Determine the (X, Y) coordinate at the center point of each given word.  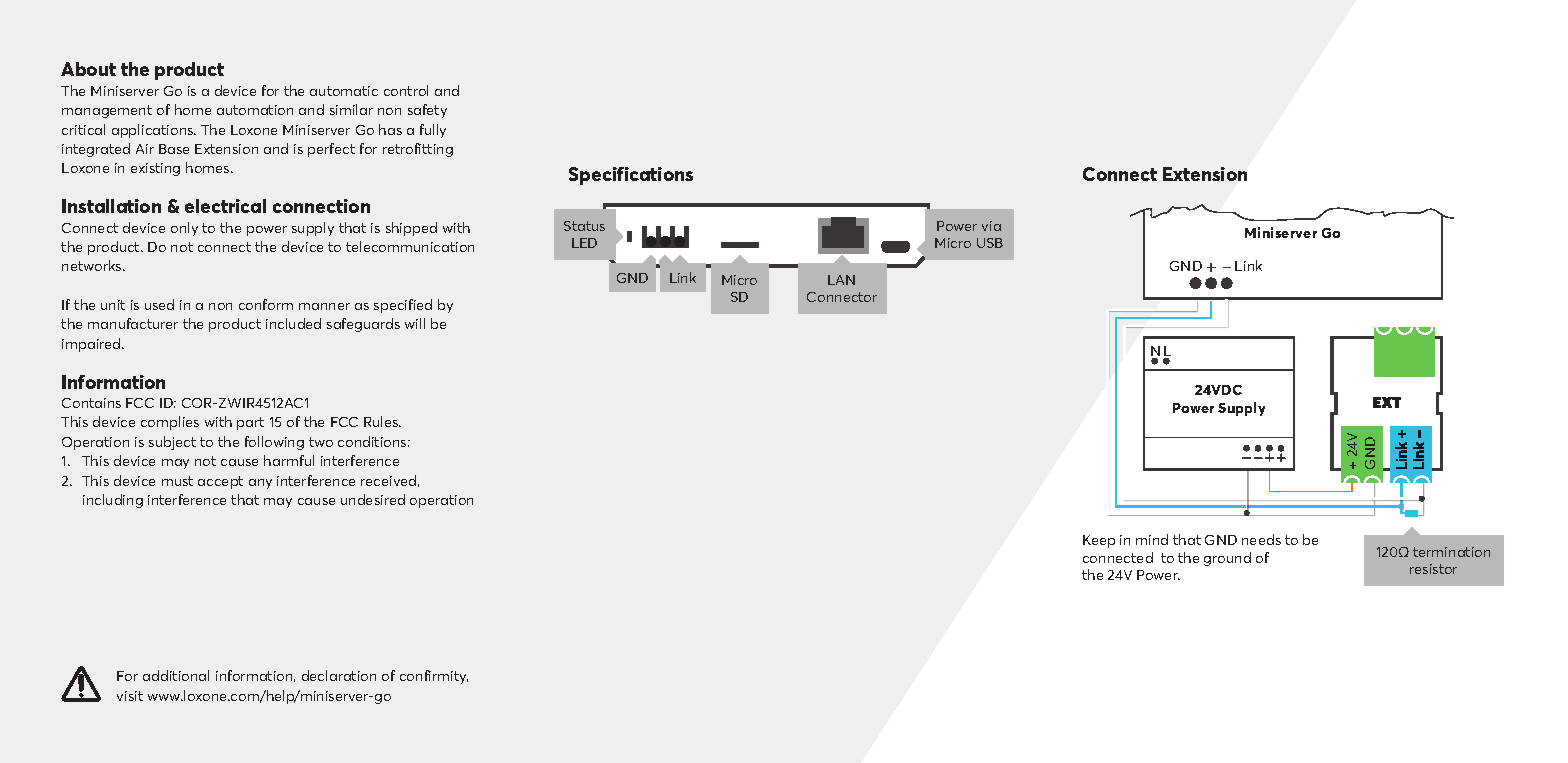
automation (255, 110)
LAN (841, 280)
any (260, 484)
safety (427, 111)
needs (1261, 539)
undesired (373, 499)
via (991, 226)
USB (990, 243)
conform (266, 304)
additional (176, 675)
